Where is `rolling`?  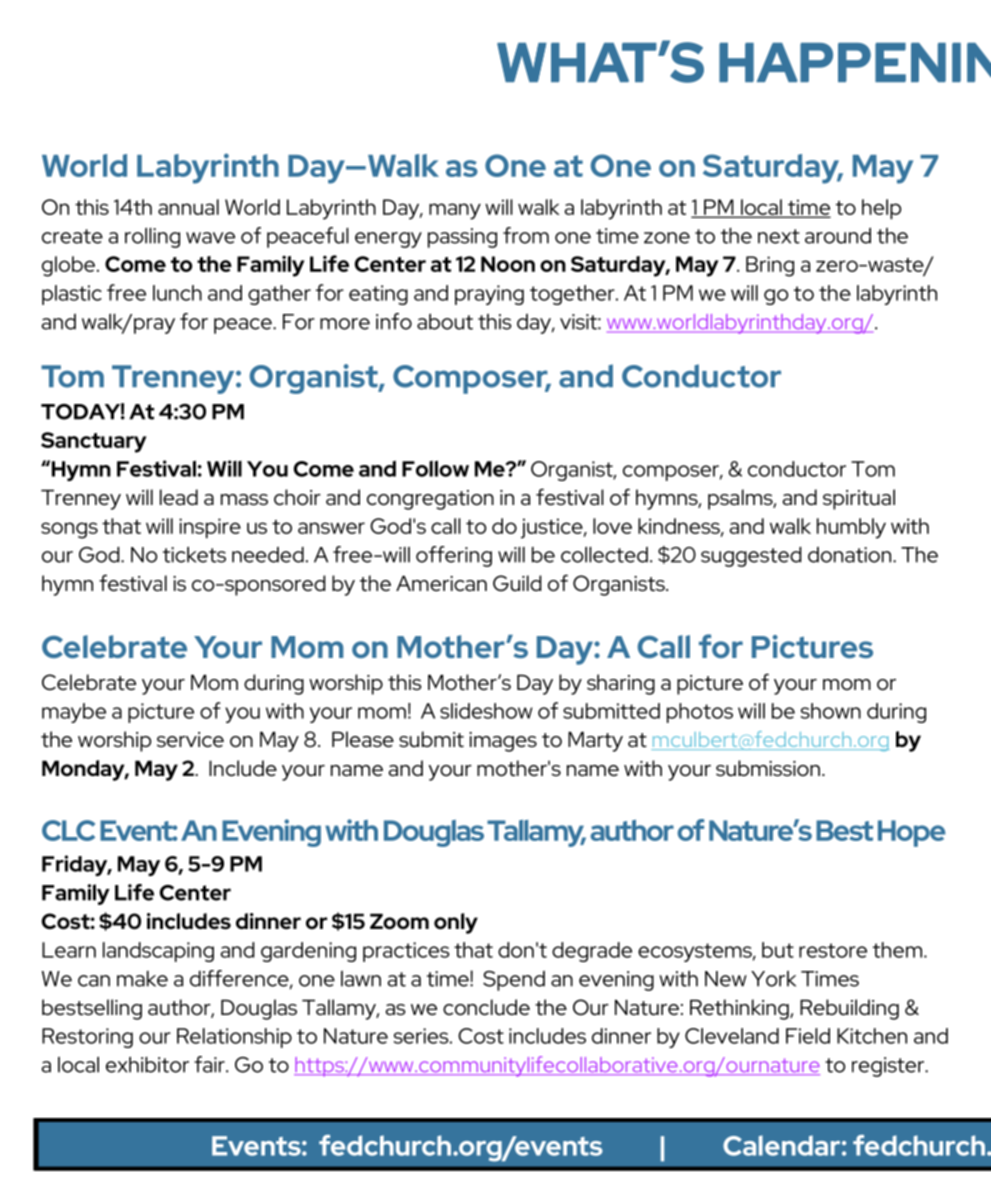
rolling is located at coordinates (152, 237).
